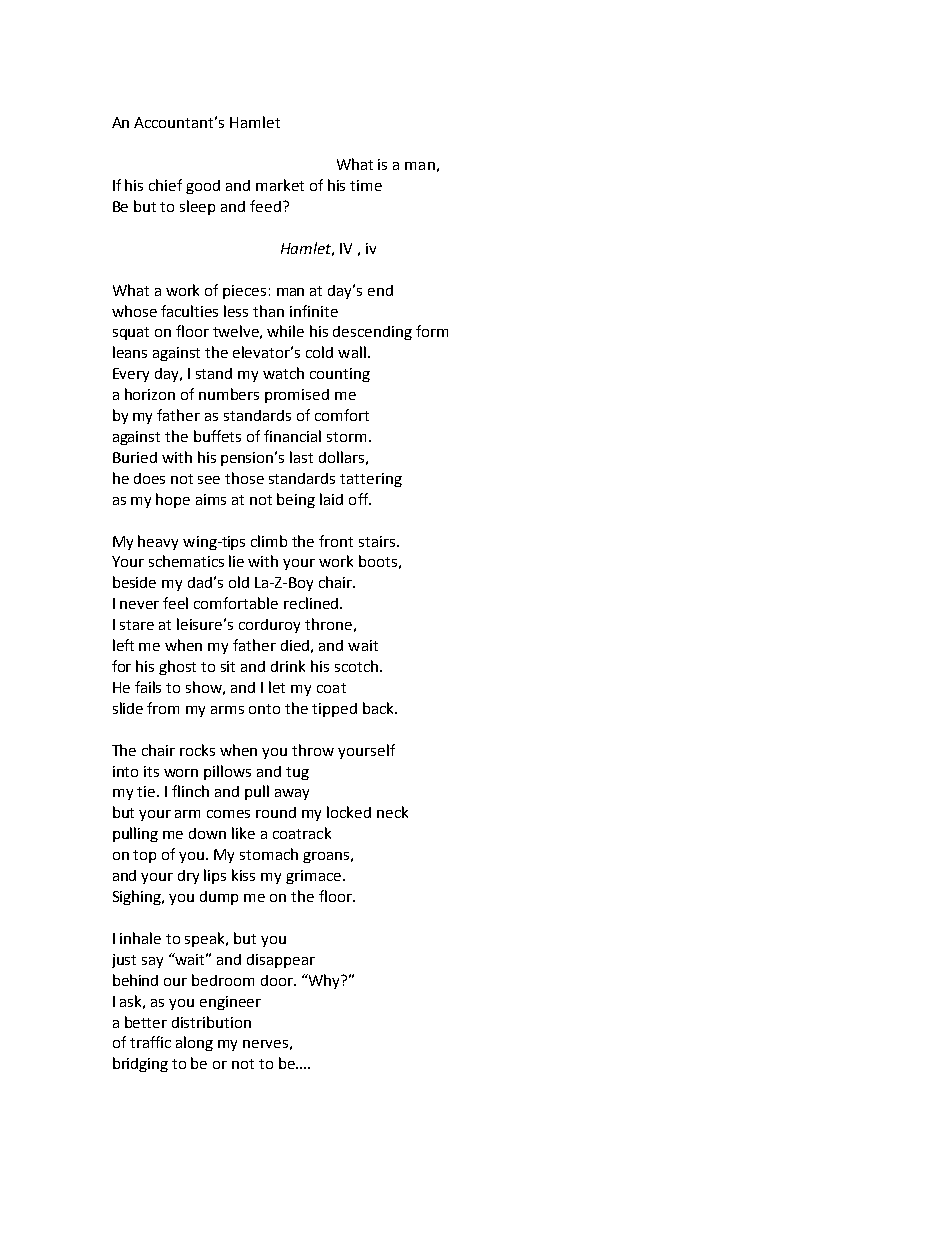 The height and width of the screenshot is (1233, 952). What do you see at coordinates (265, 206) in the screenshot?
I see `feed` at bounding box center [265, 206].
